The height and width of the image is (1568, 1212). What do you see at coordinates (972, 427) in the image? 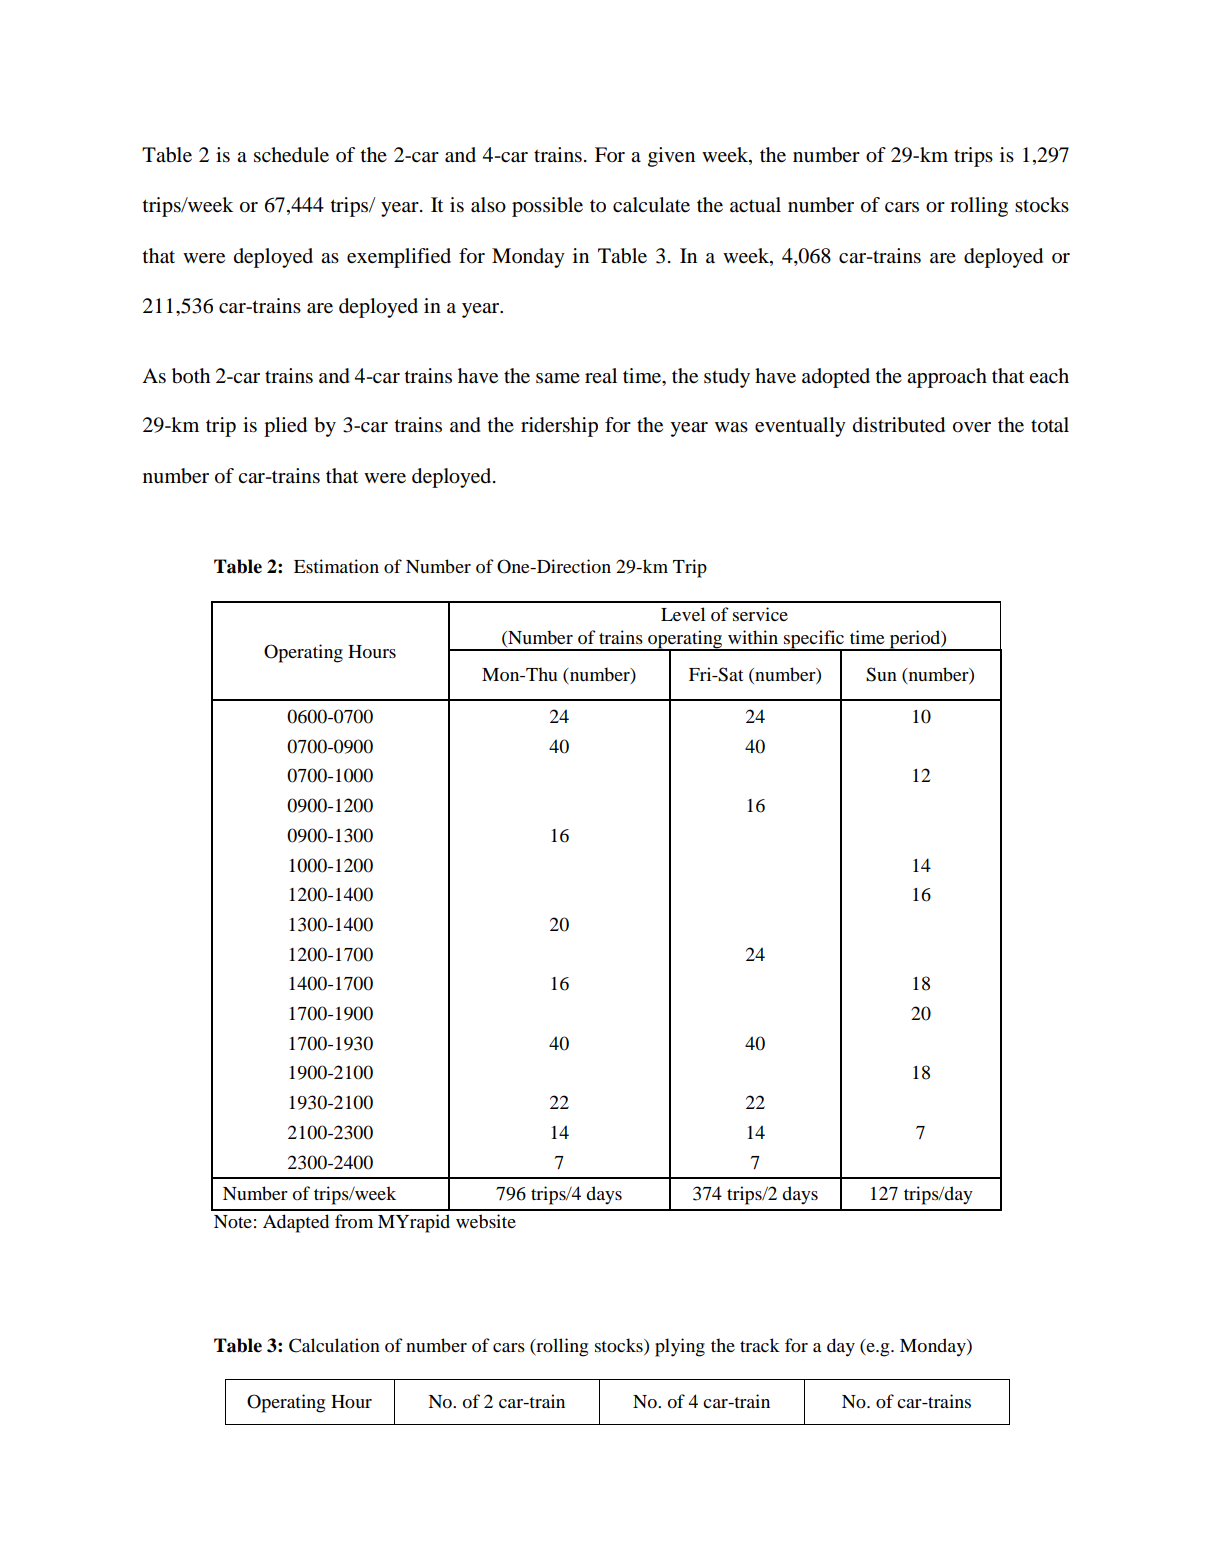
I see `over` at bounding box center [972, 427].
